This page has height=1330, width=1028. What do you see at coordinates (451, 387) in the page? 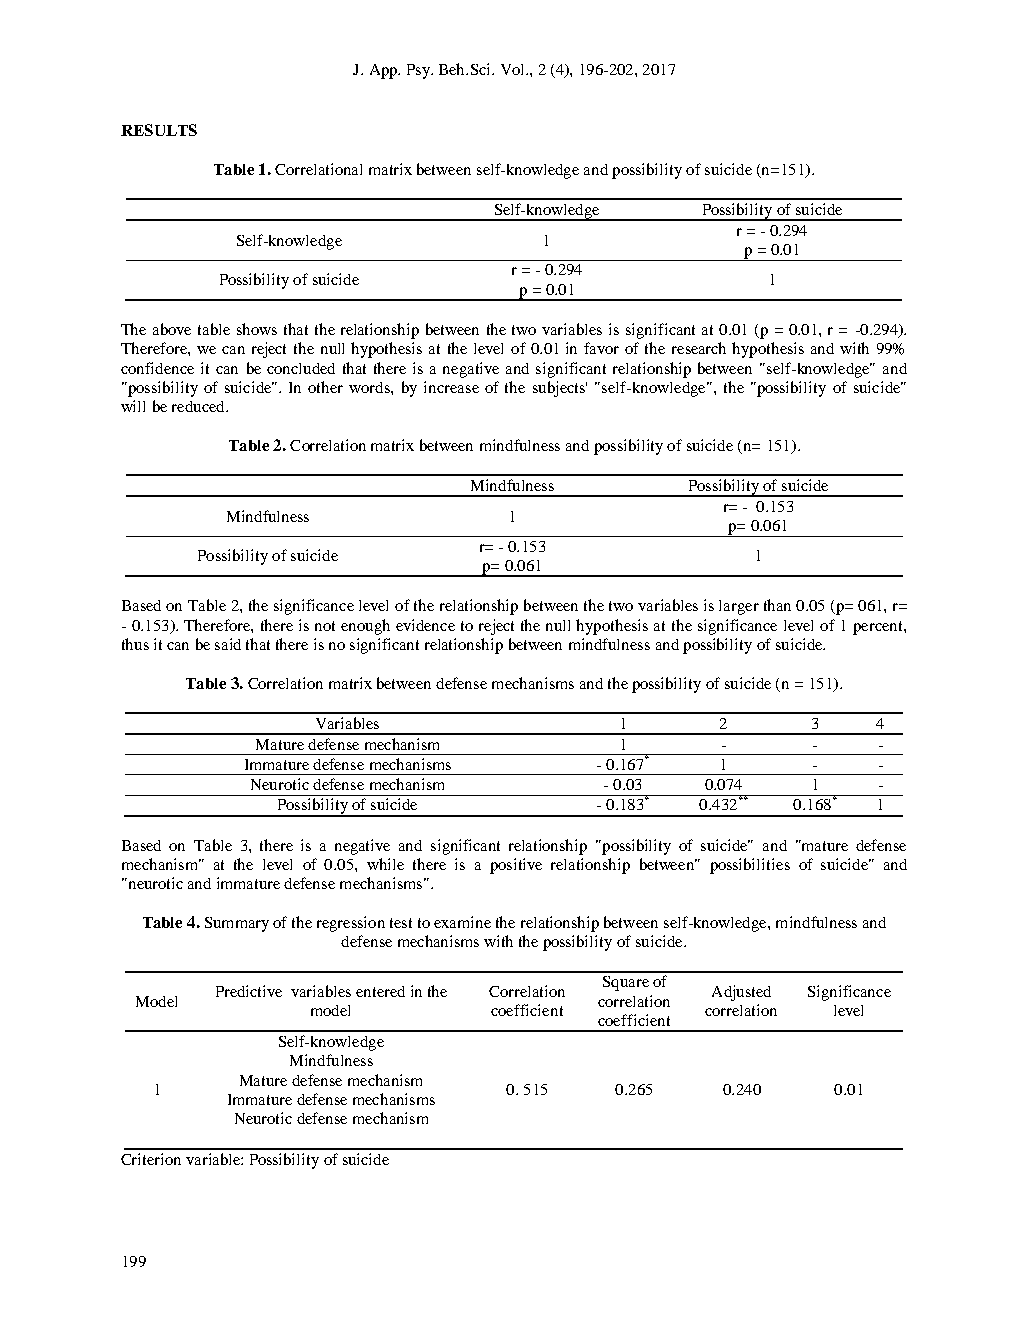
I see `increase` at bounding box center [451, 387].
